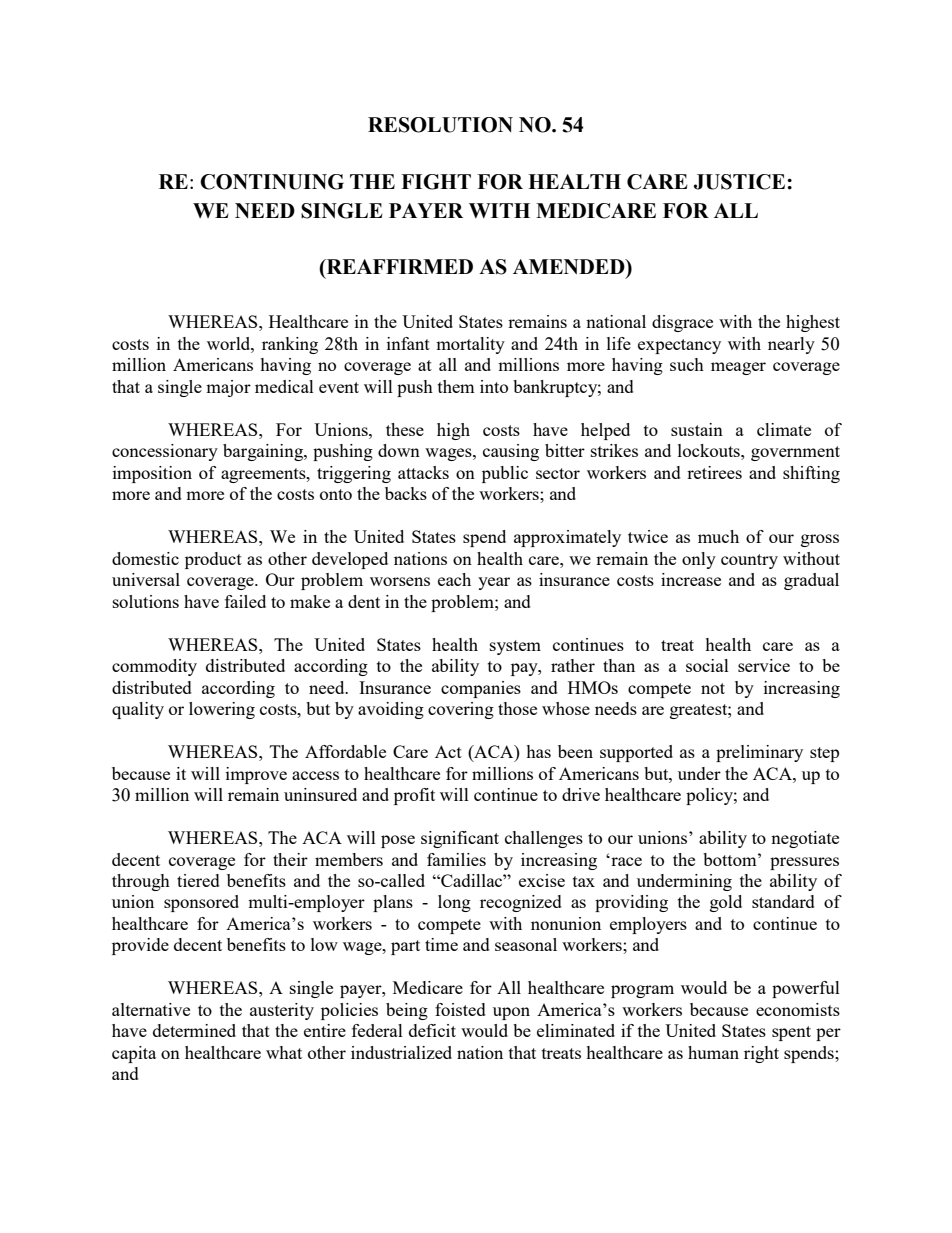 This page has height=1233, width=952. What do you see at coordinates (749, 561) in the page?
I see `country` at bounding box center [749, 561].
